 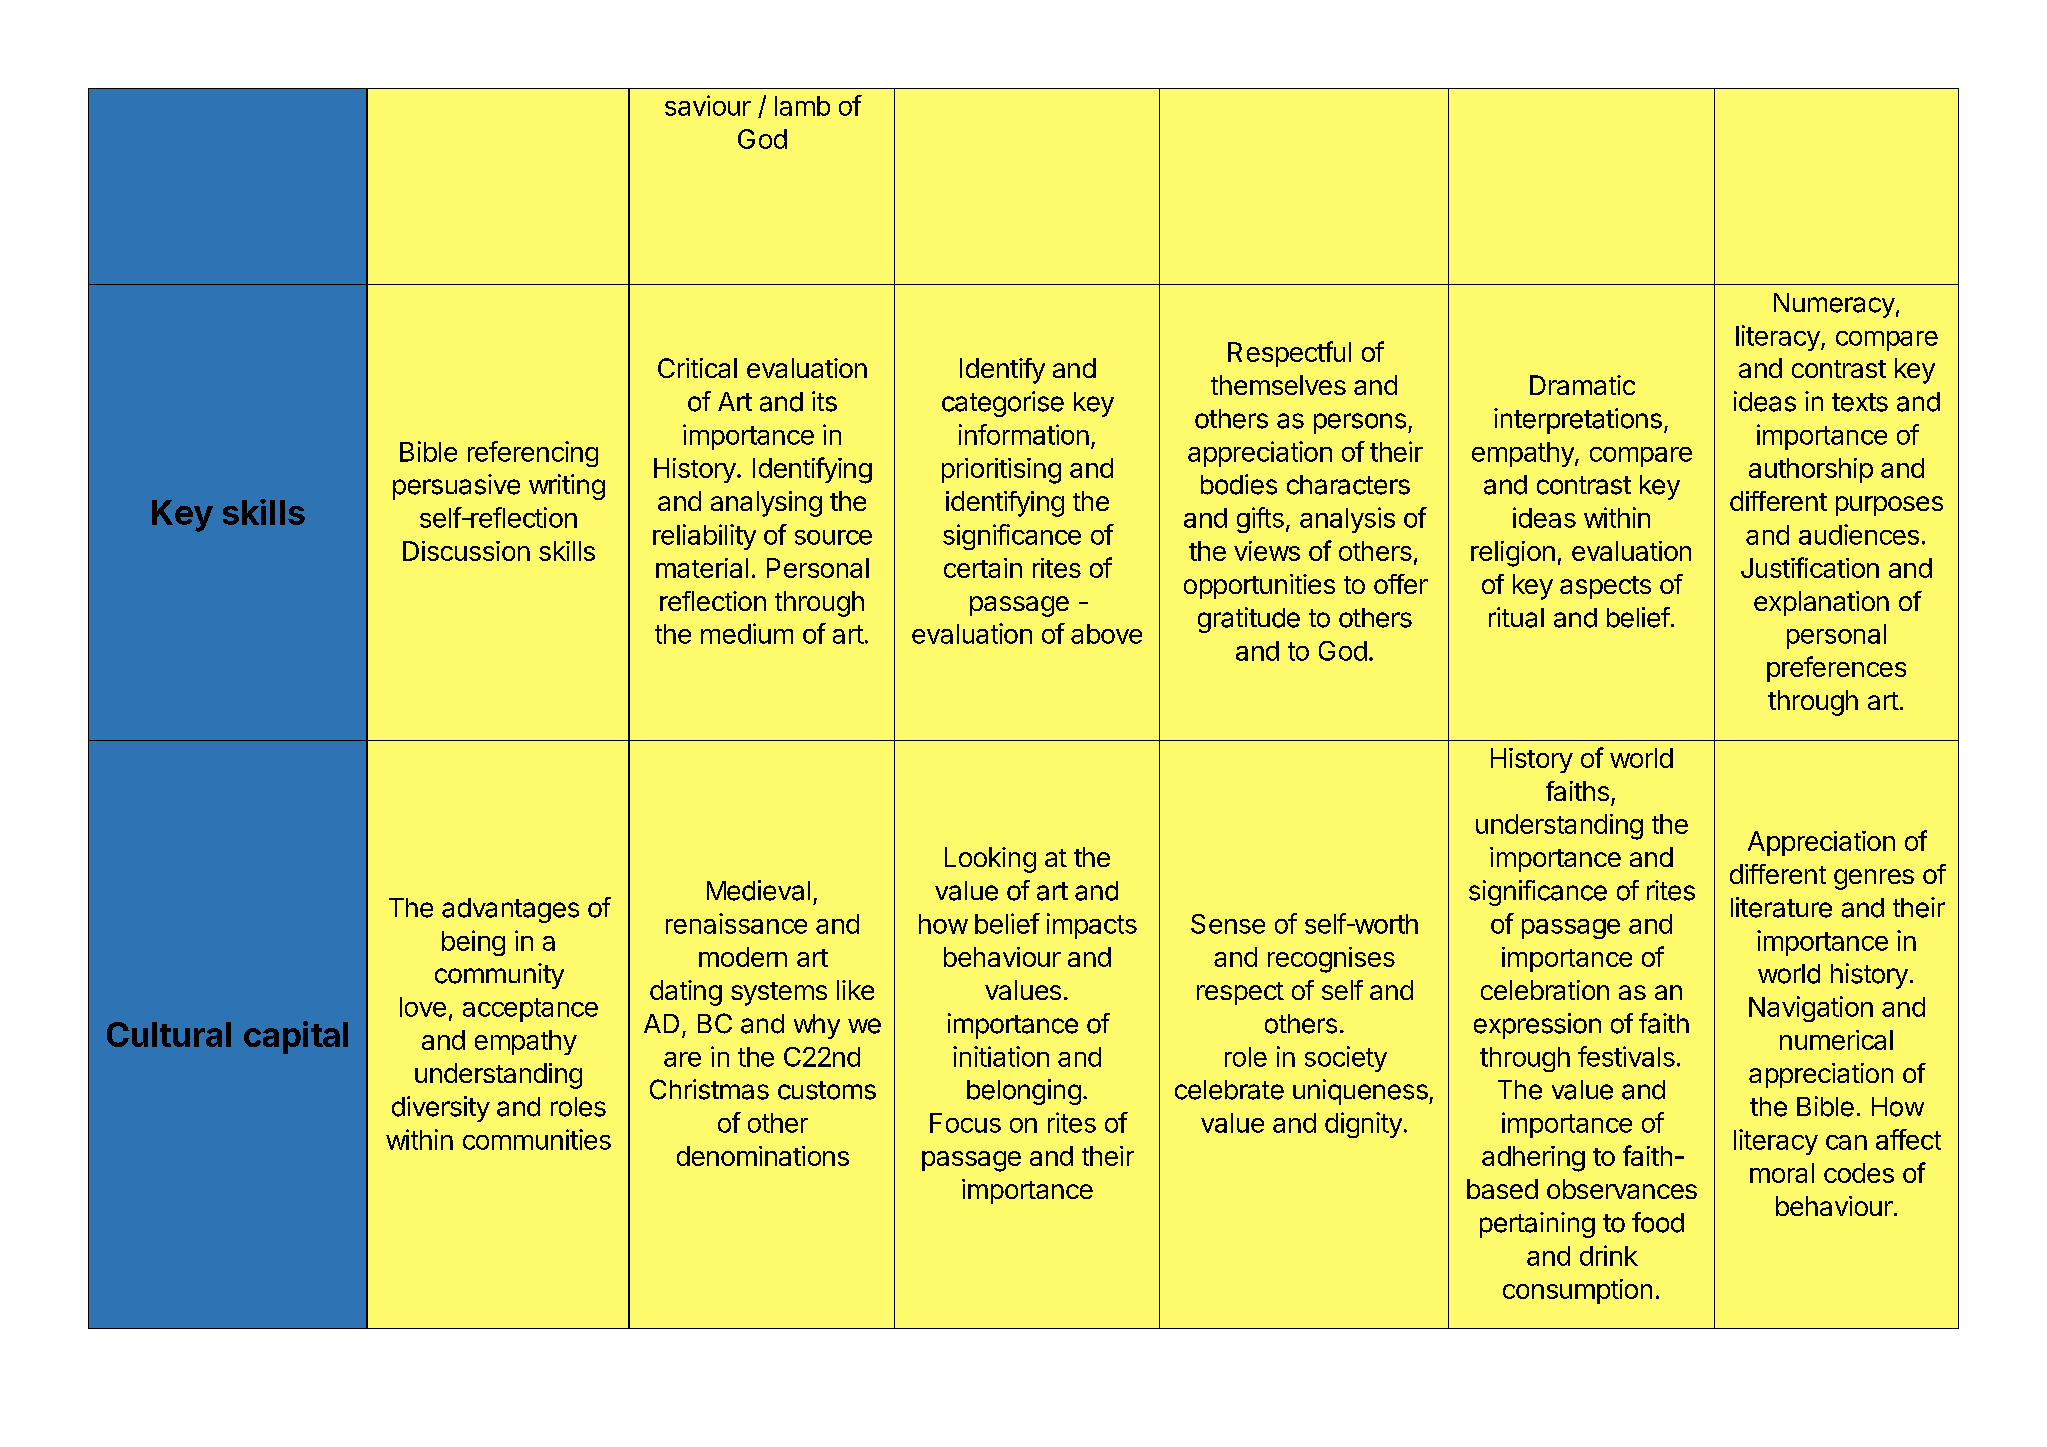 I want to click on saviour, so click(x=708, y=105).
